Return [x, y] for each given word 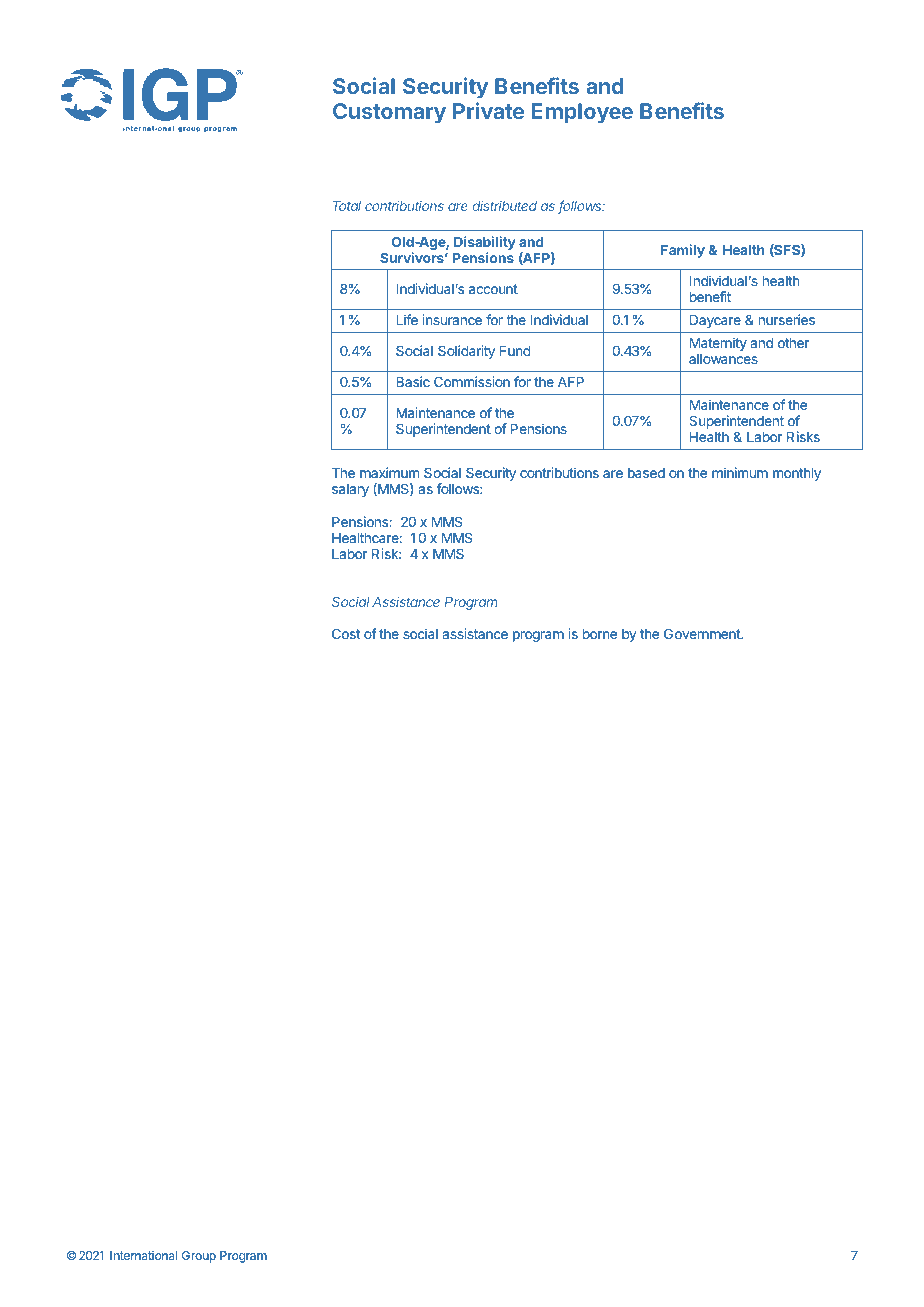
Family [683, 251]
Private [488, 110]
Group [199, 1257]
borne [600, 634]
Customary [389, 113]
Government [703, 633]
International [143, 1255]
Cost [346, 633]
